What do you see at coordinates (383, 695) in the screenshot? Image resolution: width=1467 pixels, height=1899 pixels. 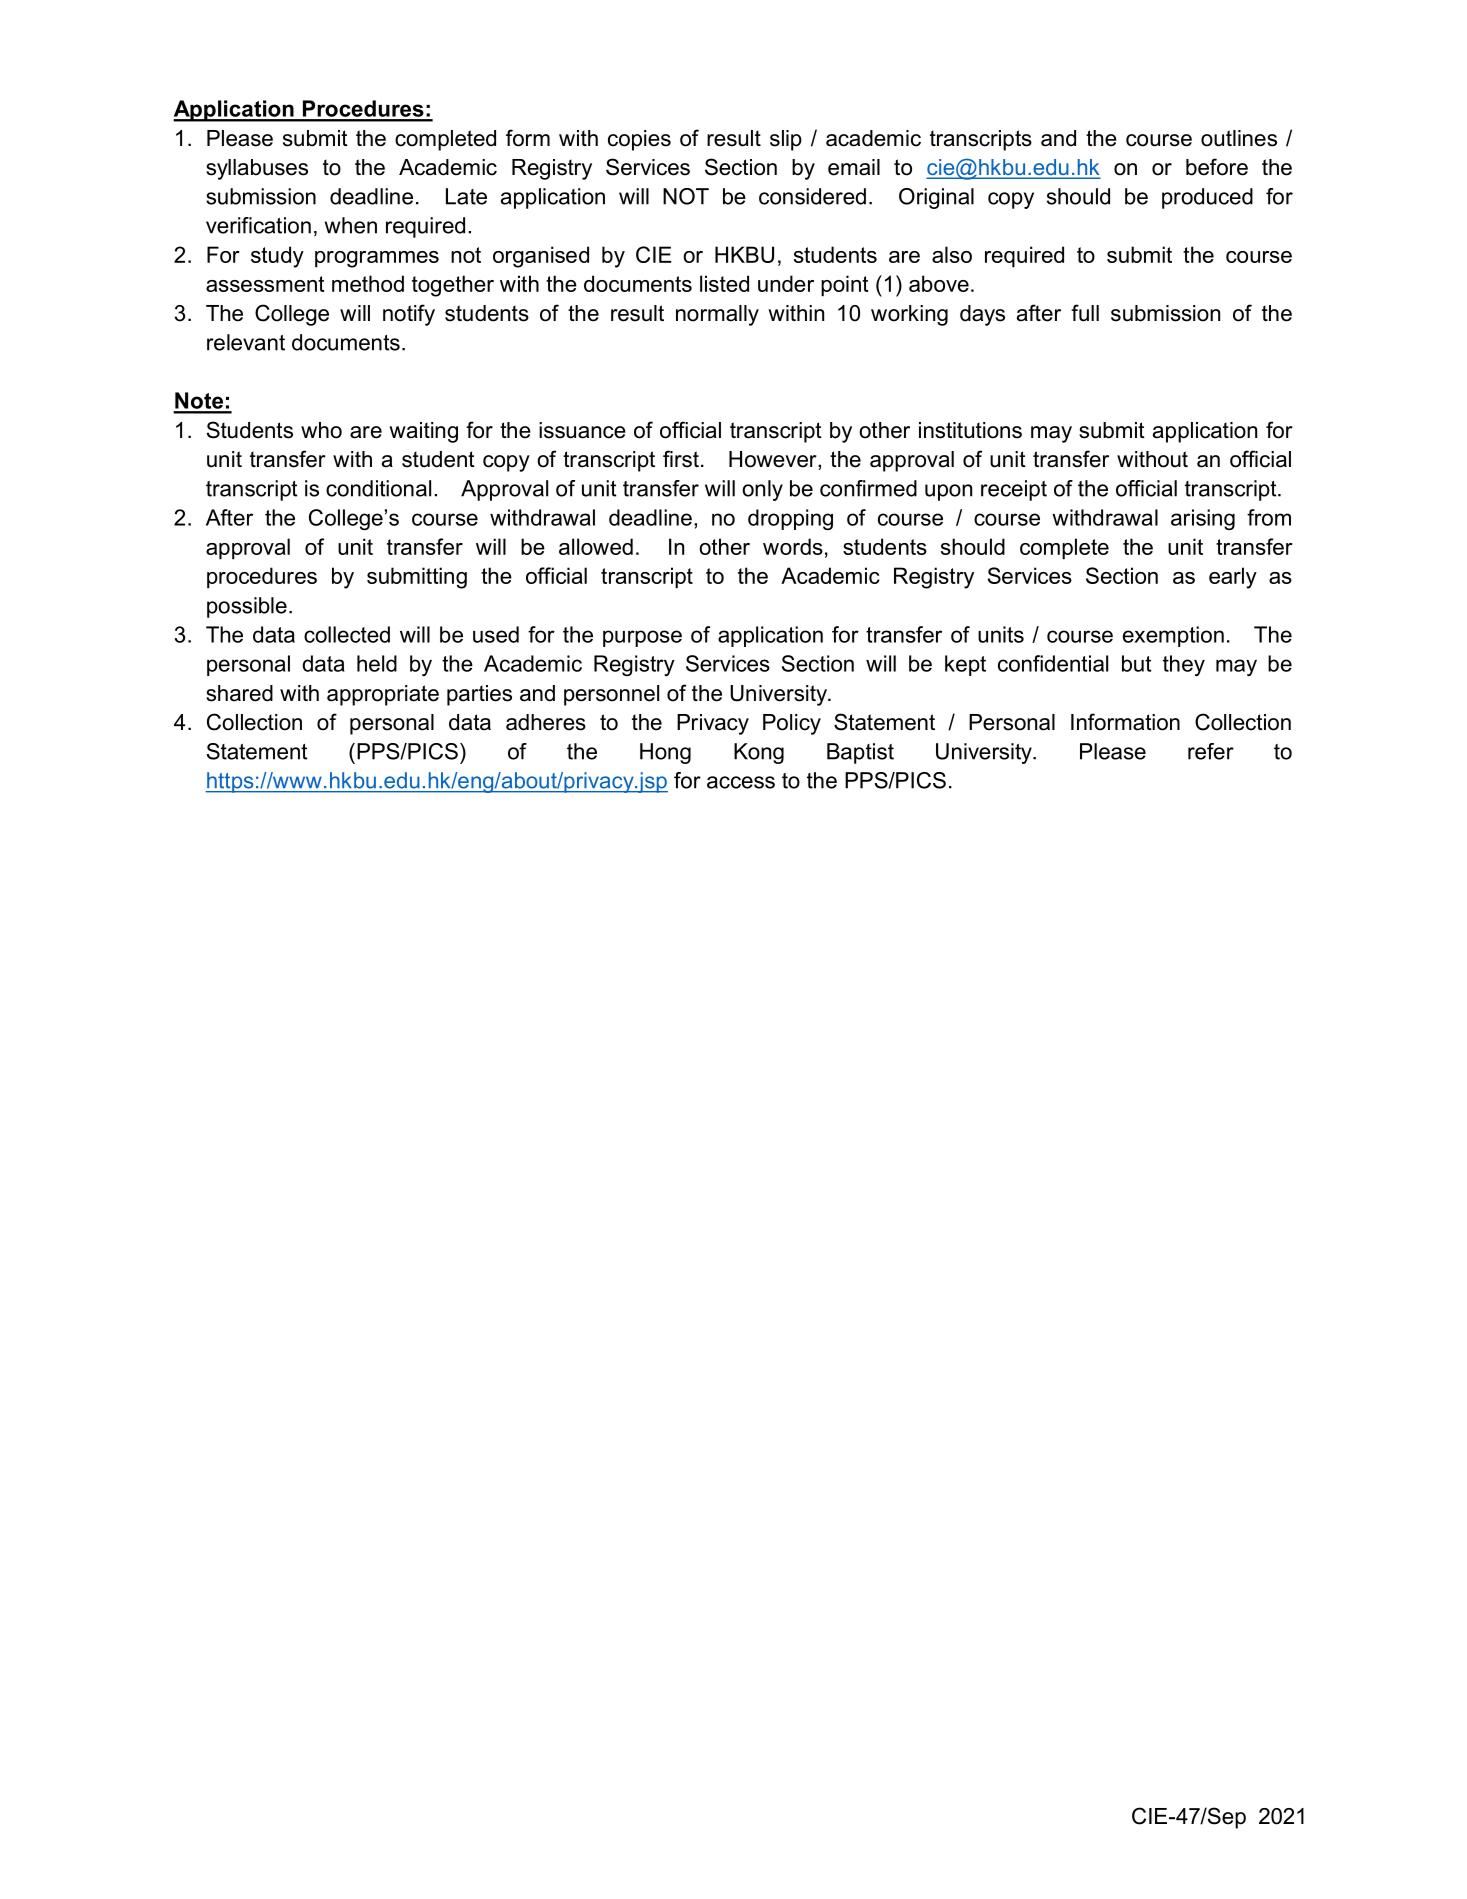 I see `appropriate` at bounding box center [383, 695].
